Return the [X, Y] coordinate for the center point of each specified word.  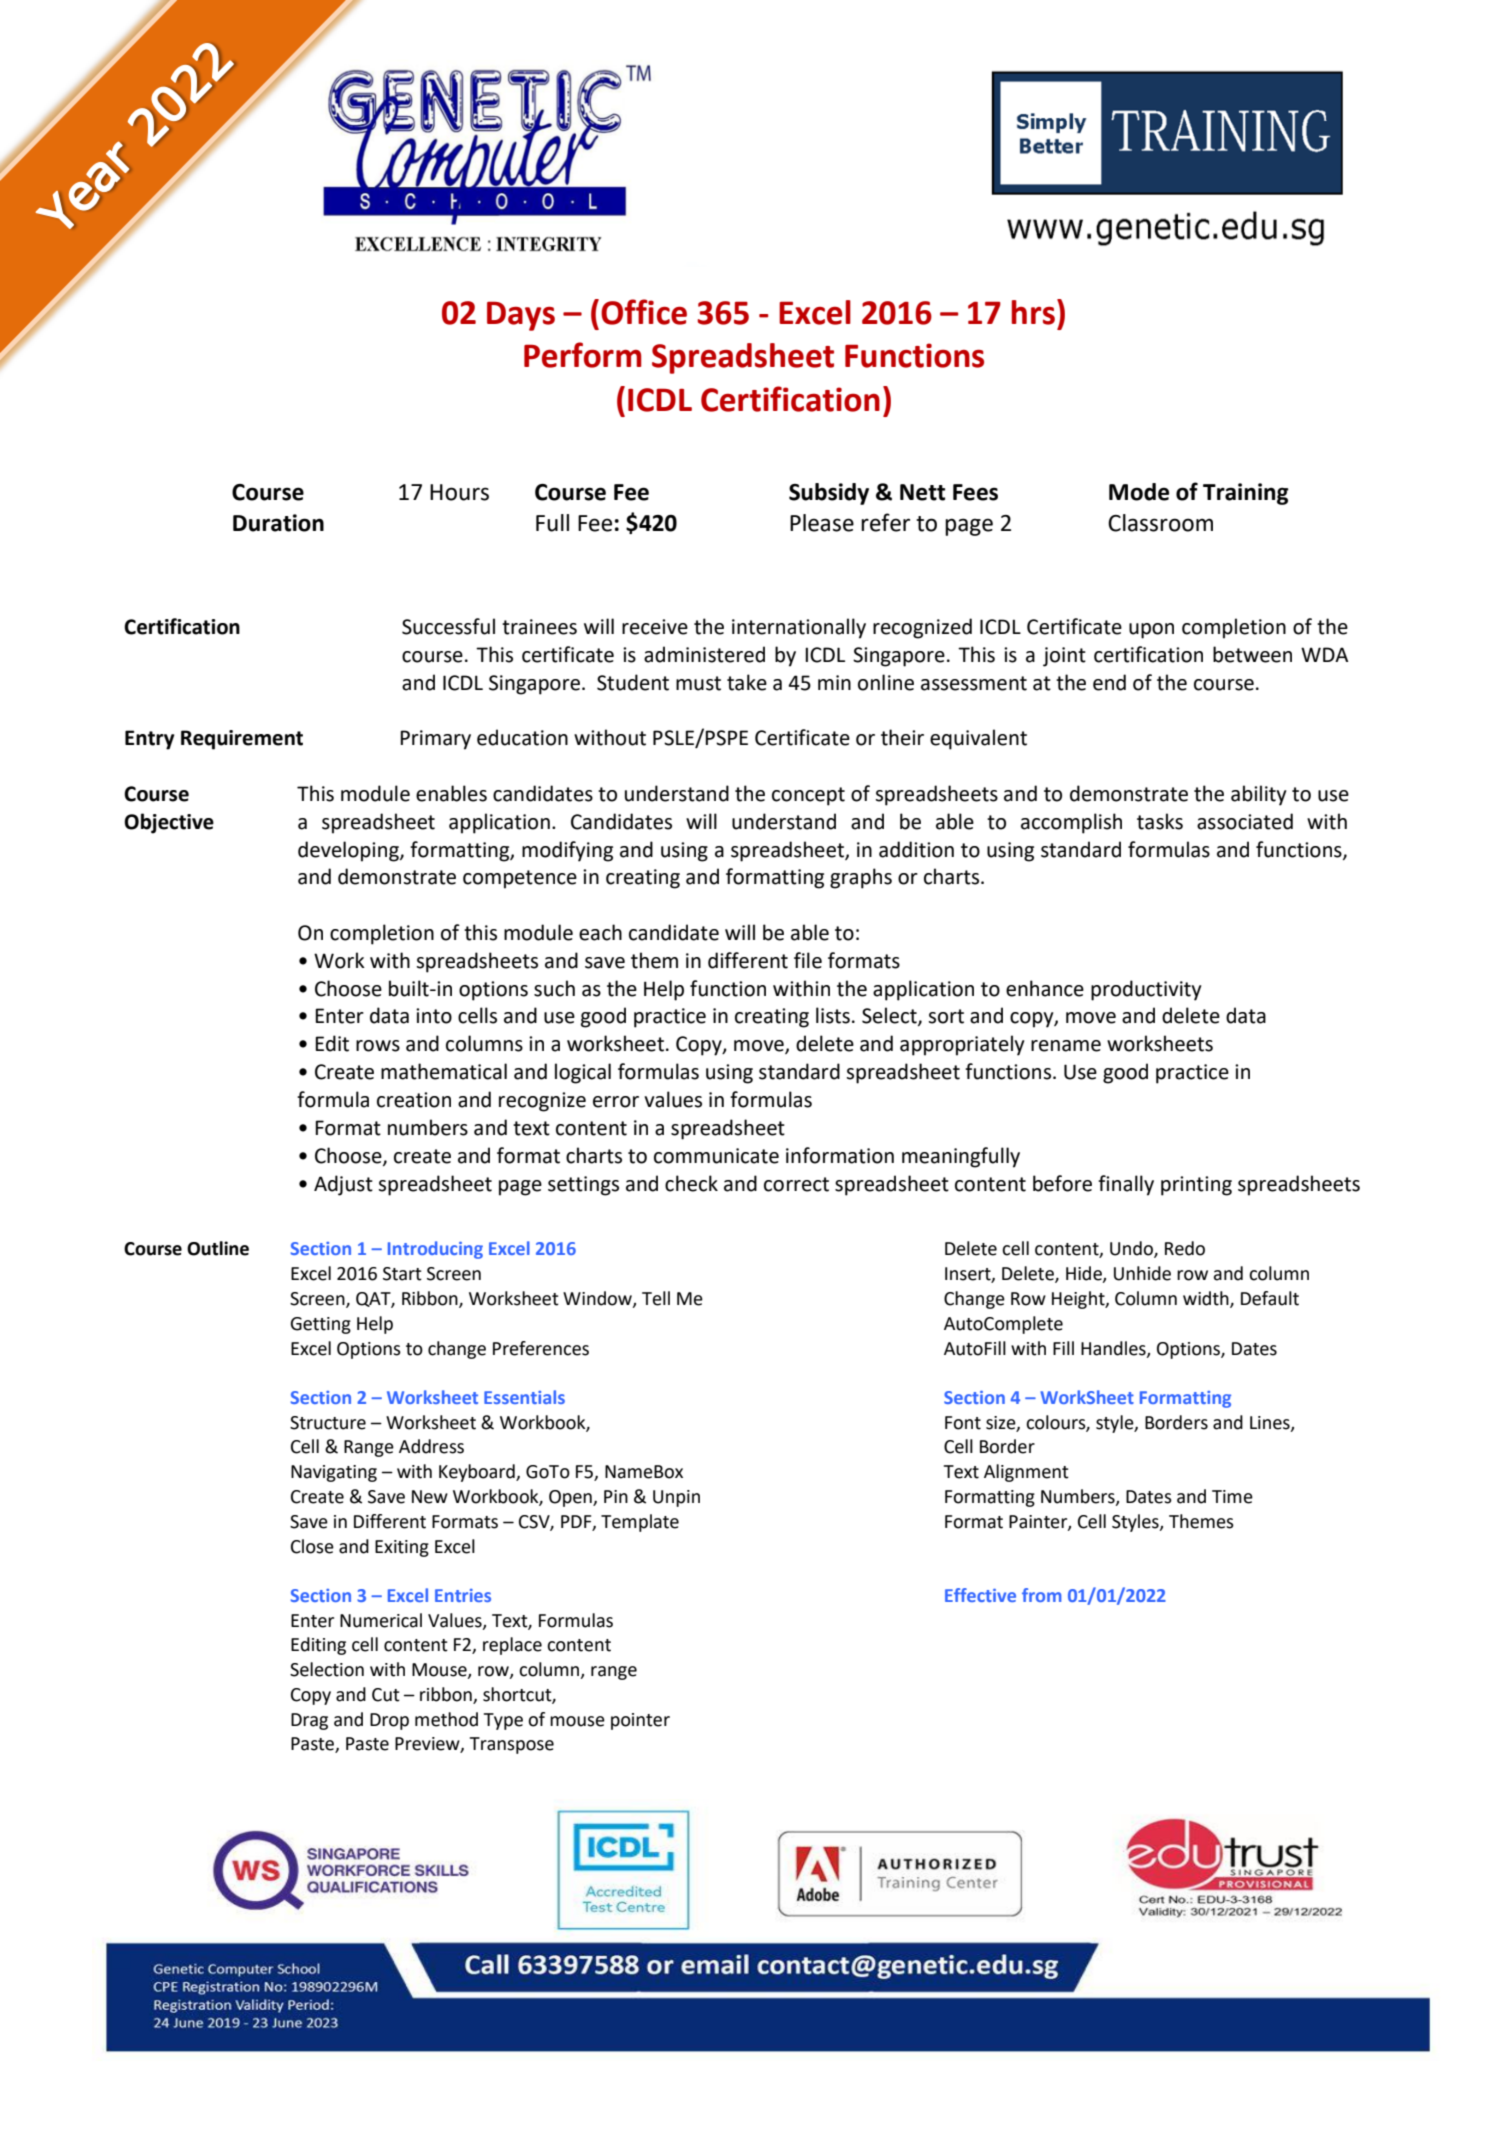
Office [644, 312]
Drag [309, 1721]
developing [349, 851]
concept [808, 796]
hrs [1033, 312]
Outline [218, 1248]
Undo [1132, 1249]
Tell [656, 1298]
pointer [640, 1721]
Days [521, 316]
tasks [1160, 821]
